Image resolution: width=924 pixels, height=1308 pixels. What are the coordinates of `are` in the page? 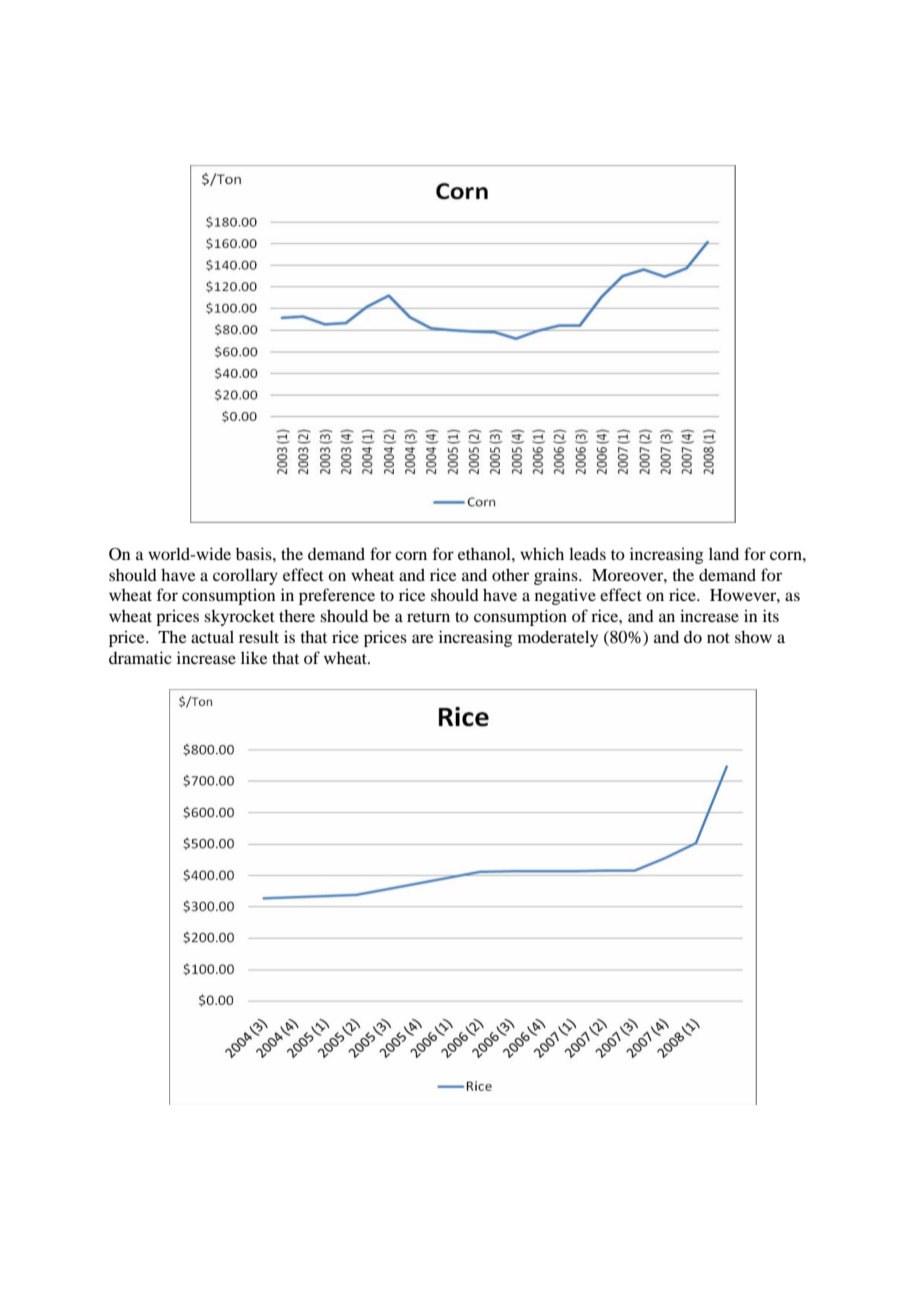 It's located at (423, 638).
